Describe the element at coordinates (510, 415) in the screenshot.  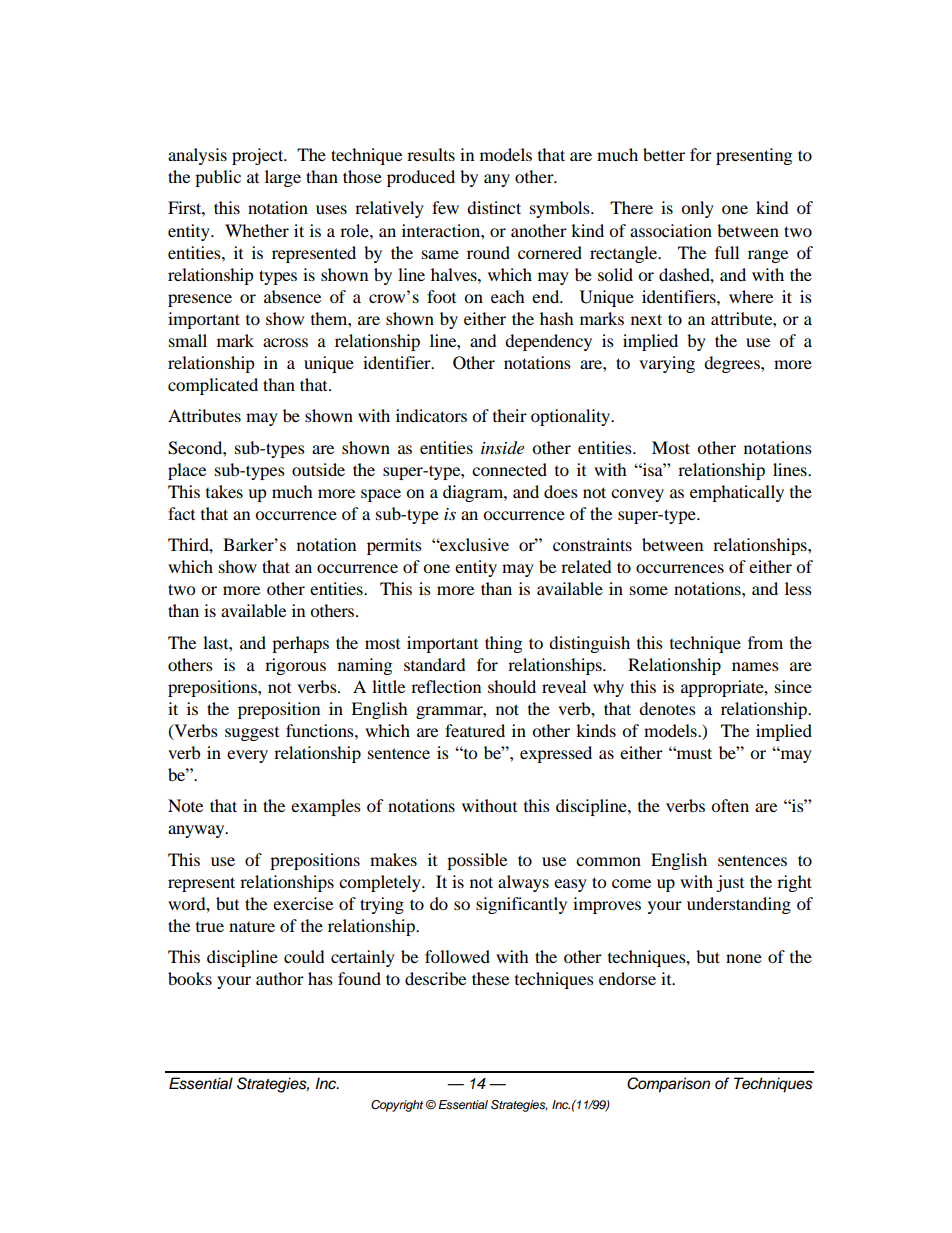
I see `their` at that location.
